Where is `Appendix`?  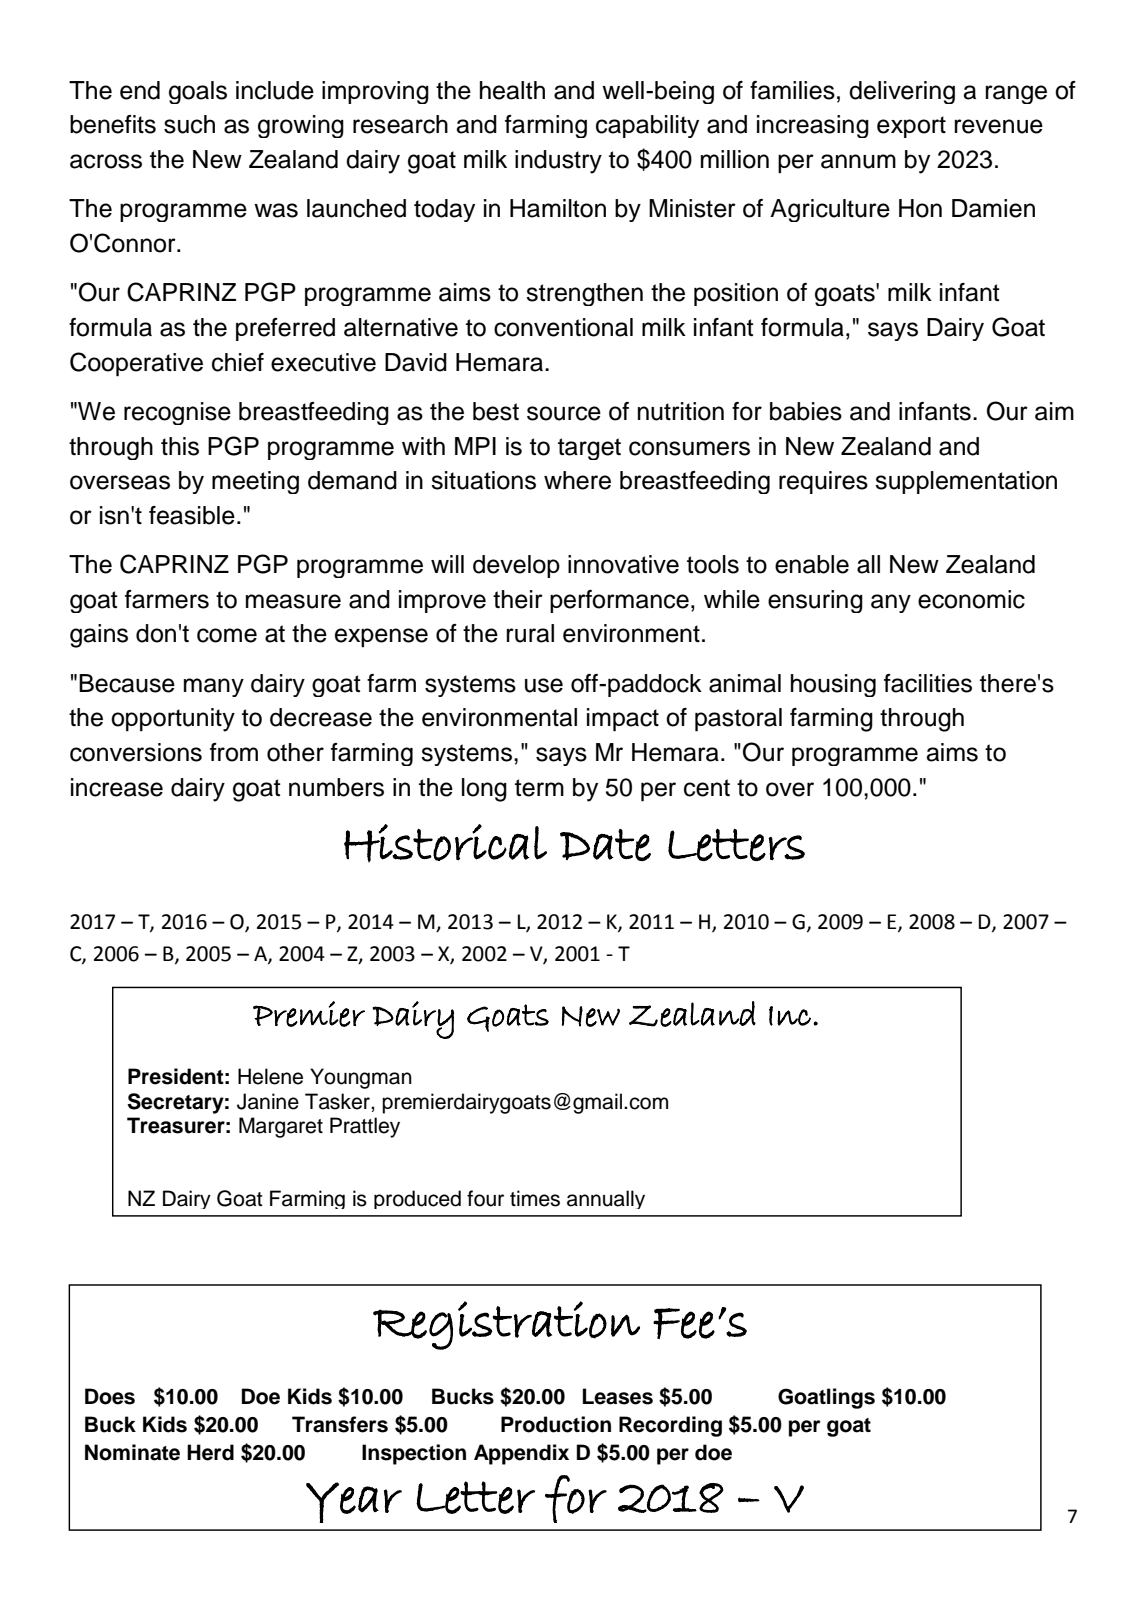
Appendix is located at coordinates (521, 1454).
